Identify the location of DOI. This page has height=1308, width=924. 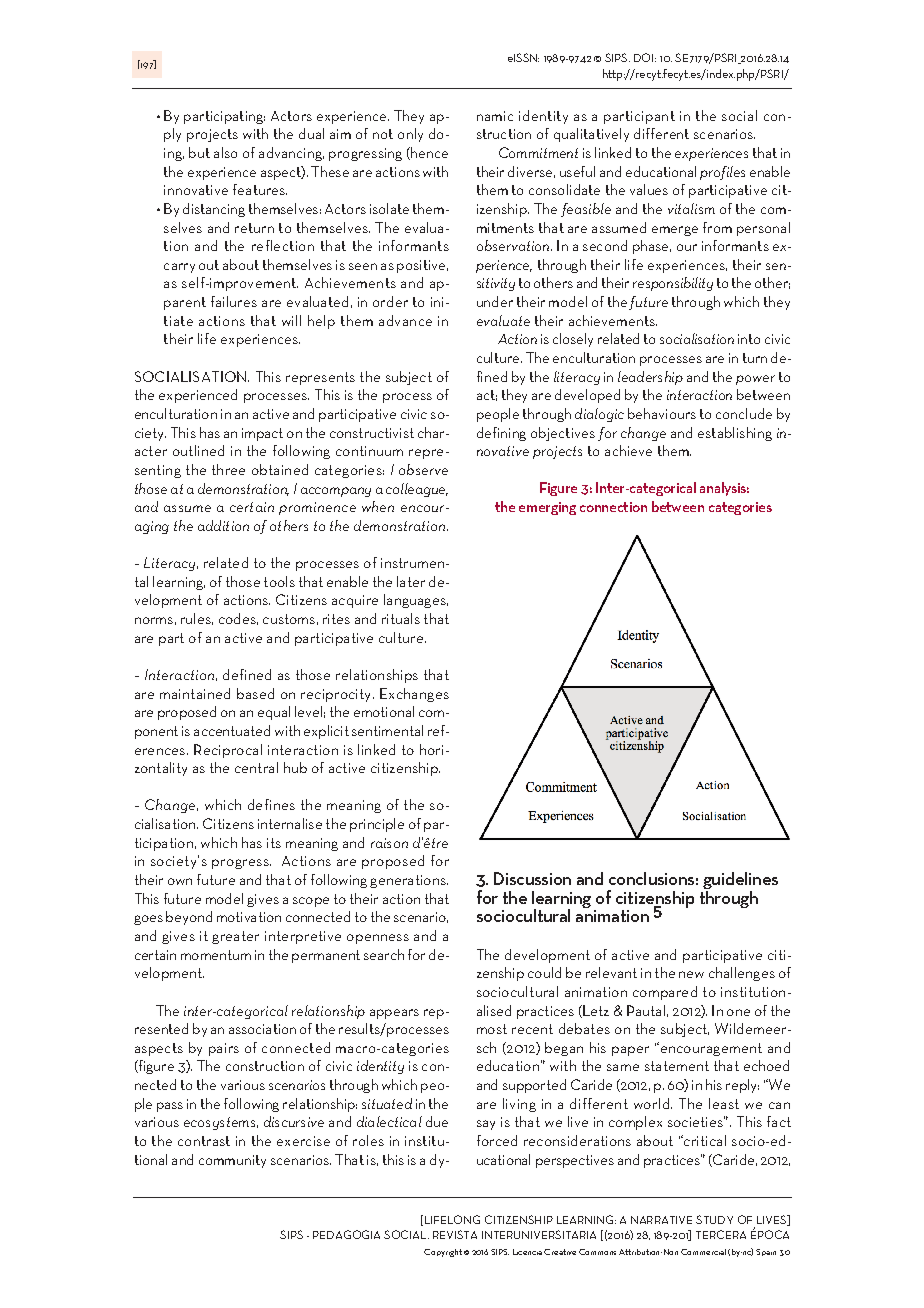
(643, 57).
